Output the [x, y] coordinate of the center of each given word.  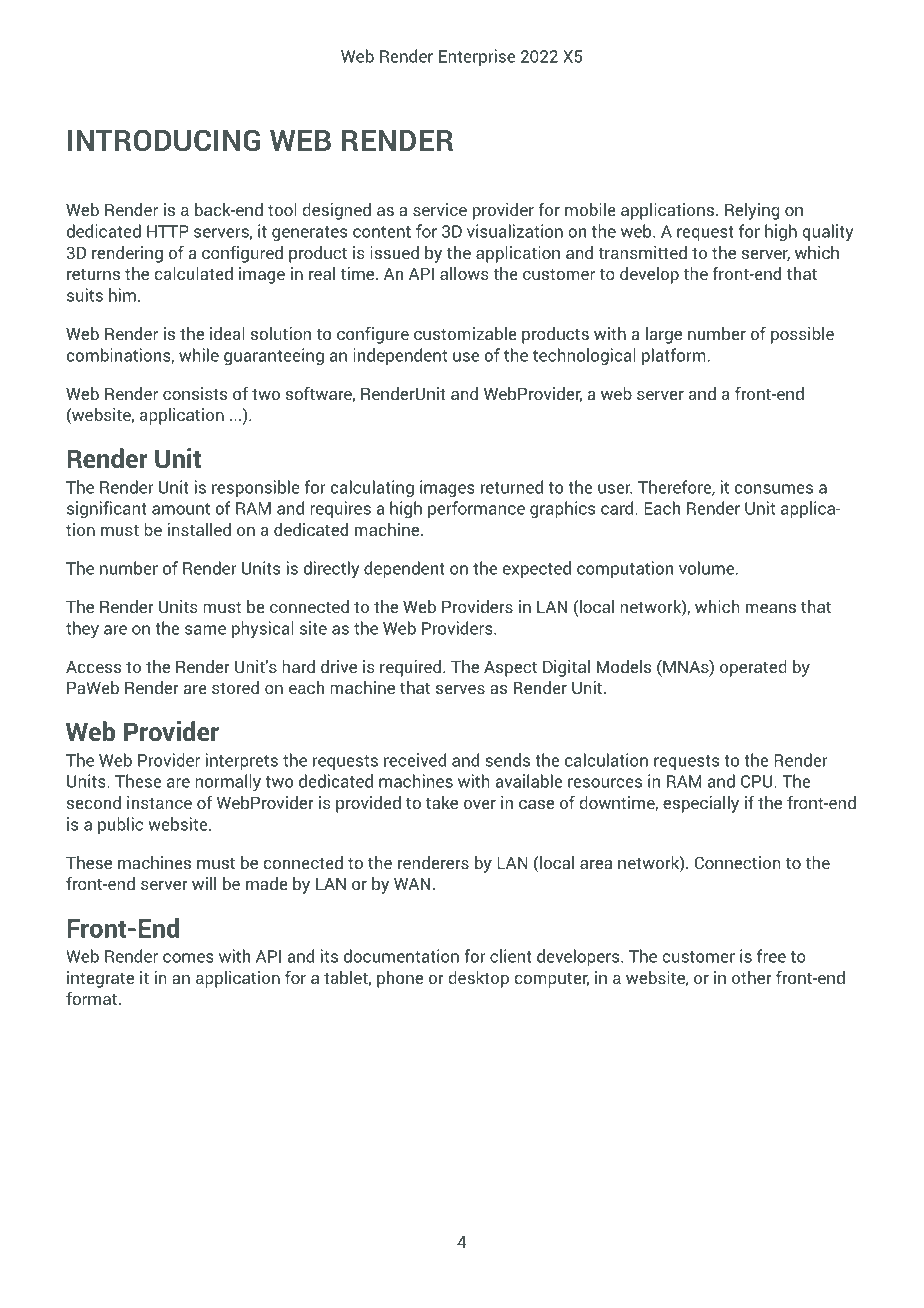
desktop [478, 979]
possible [802, 335]
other [752, 977]
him [122, 295]
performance [476, 509]
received [415, 760]
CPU [758, 781]
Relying [752, 211]
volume [708, 568]
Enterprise [477, 57]
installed [199, 529]
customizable [465, 333]
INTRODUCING [164, 140]
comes [188, 958]
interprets [242, 761]
